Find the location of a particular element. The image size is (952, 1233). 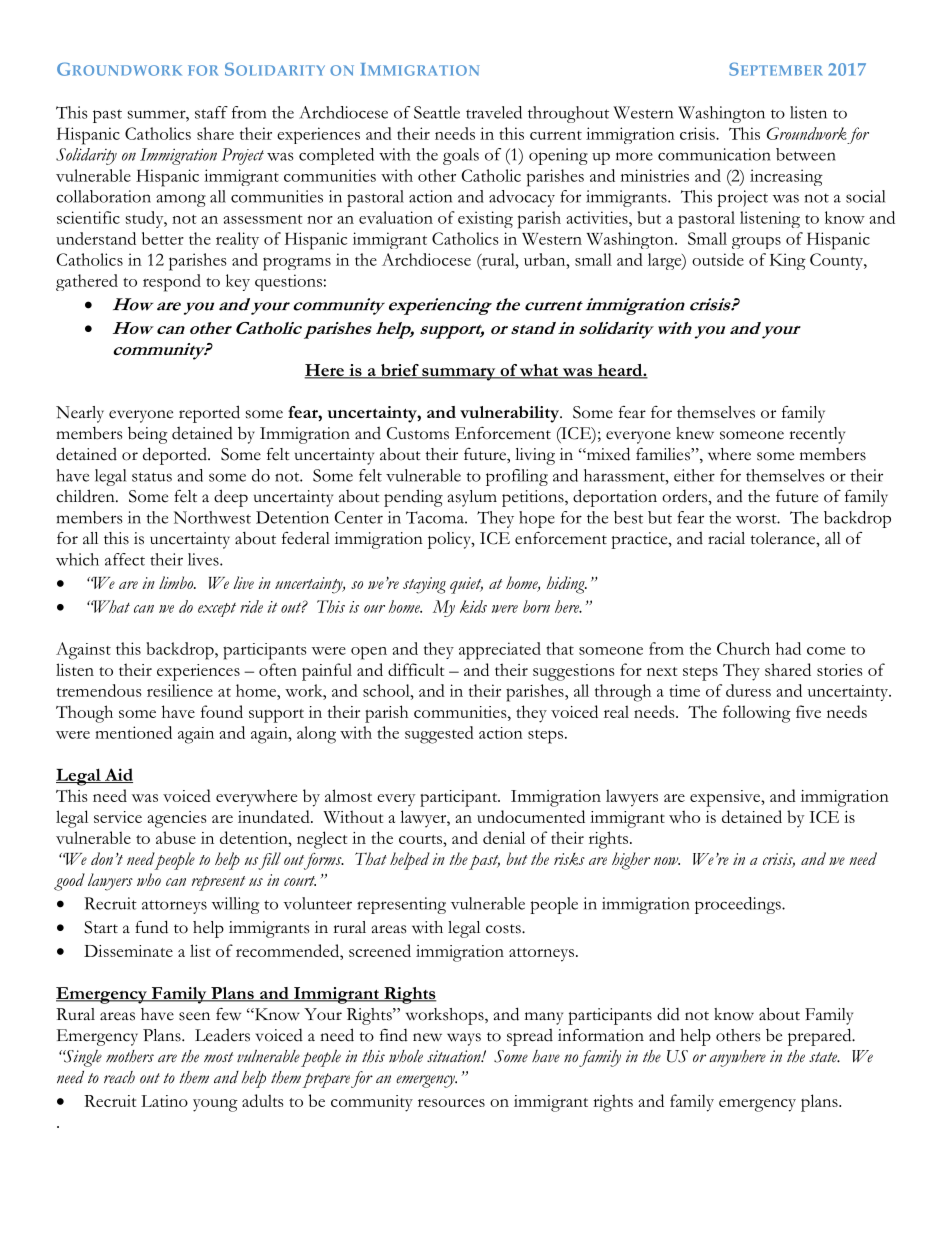

state is located at coordinates (824, 1057).
